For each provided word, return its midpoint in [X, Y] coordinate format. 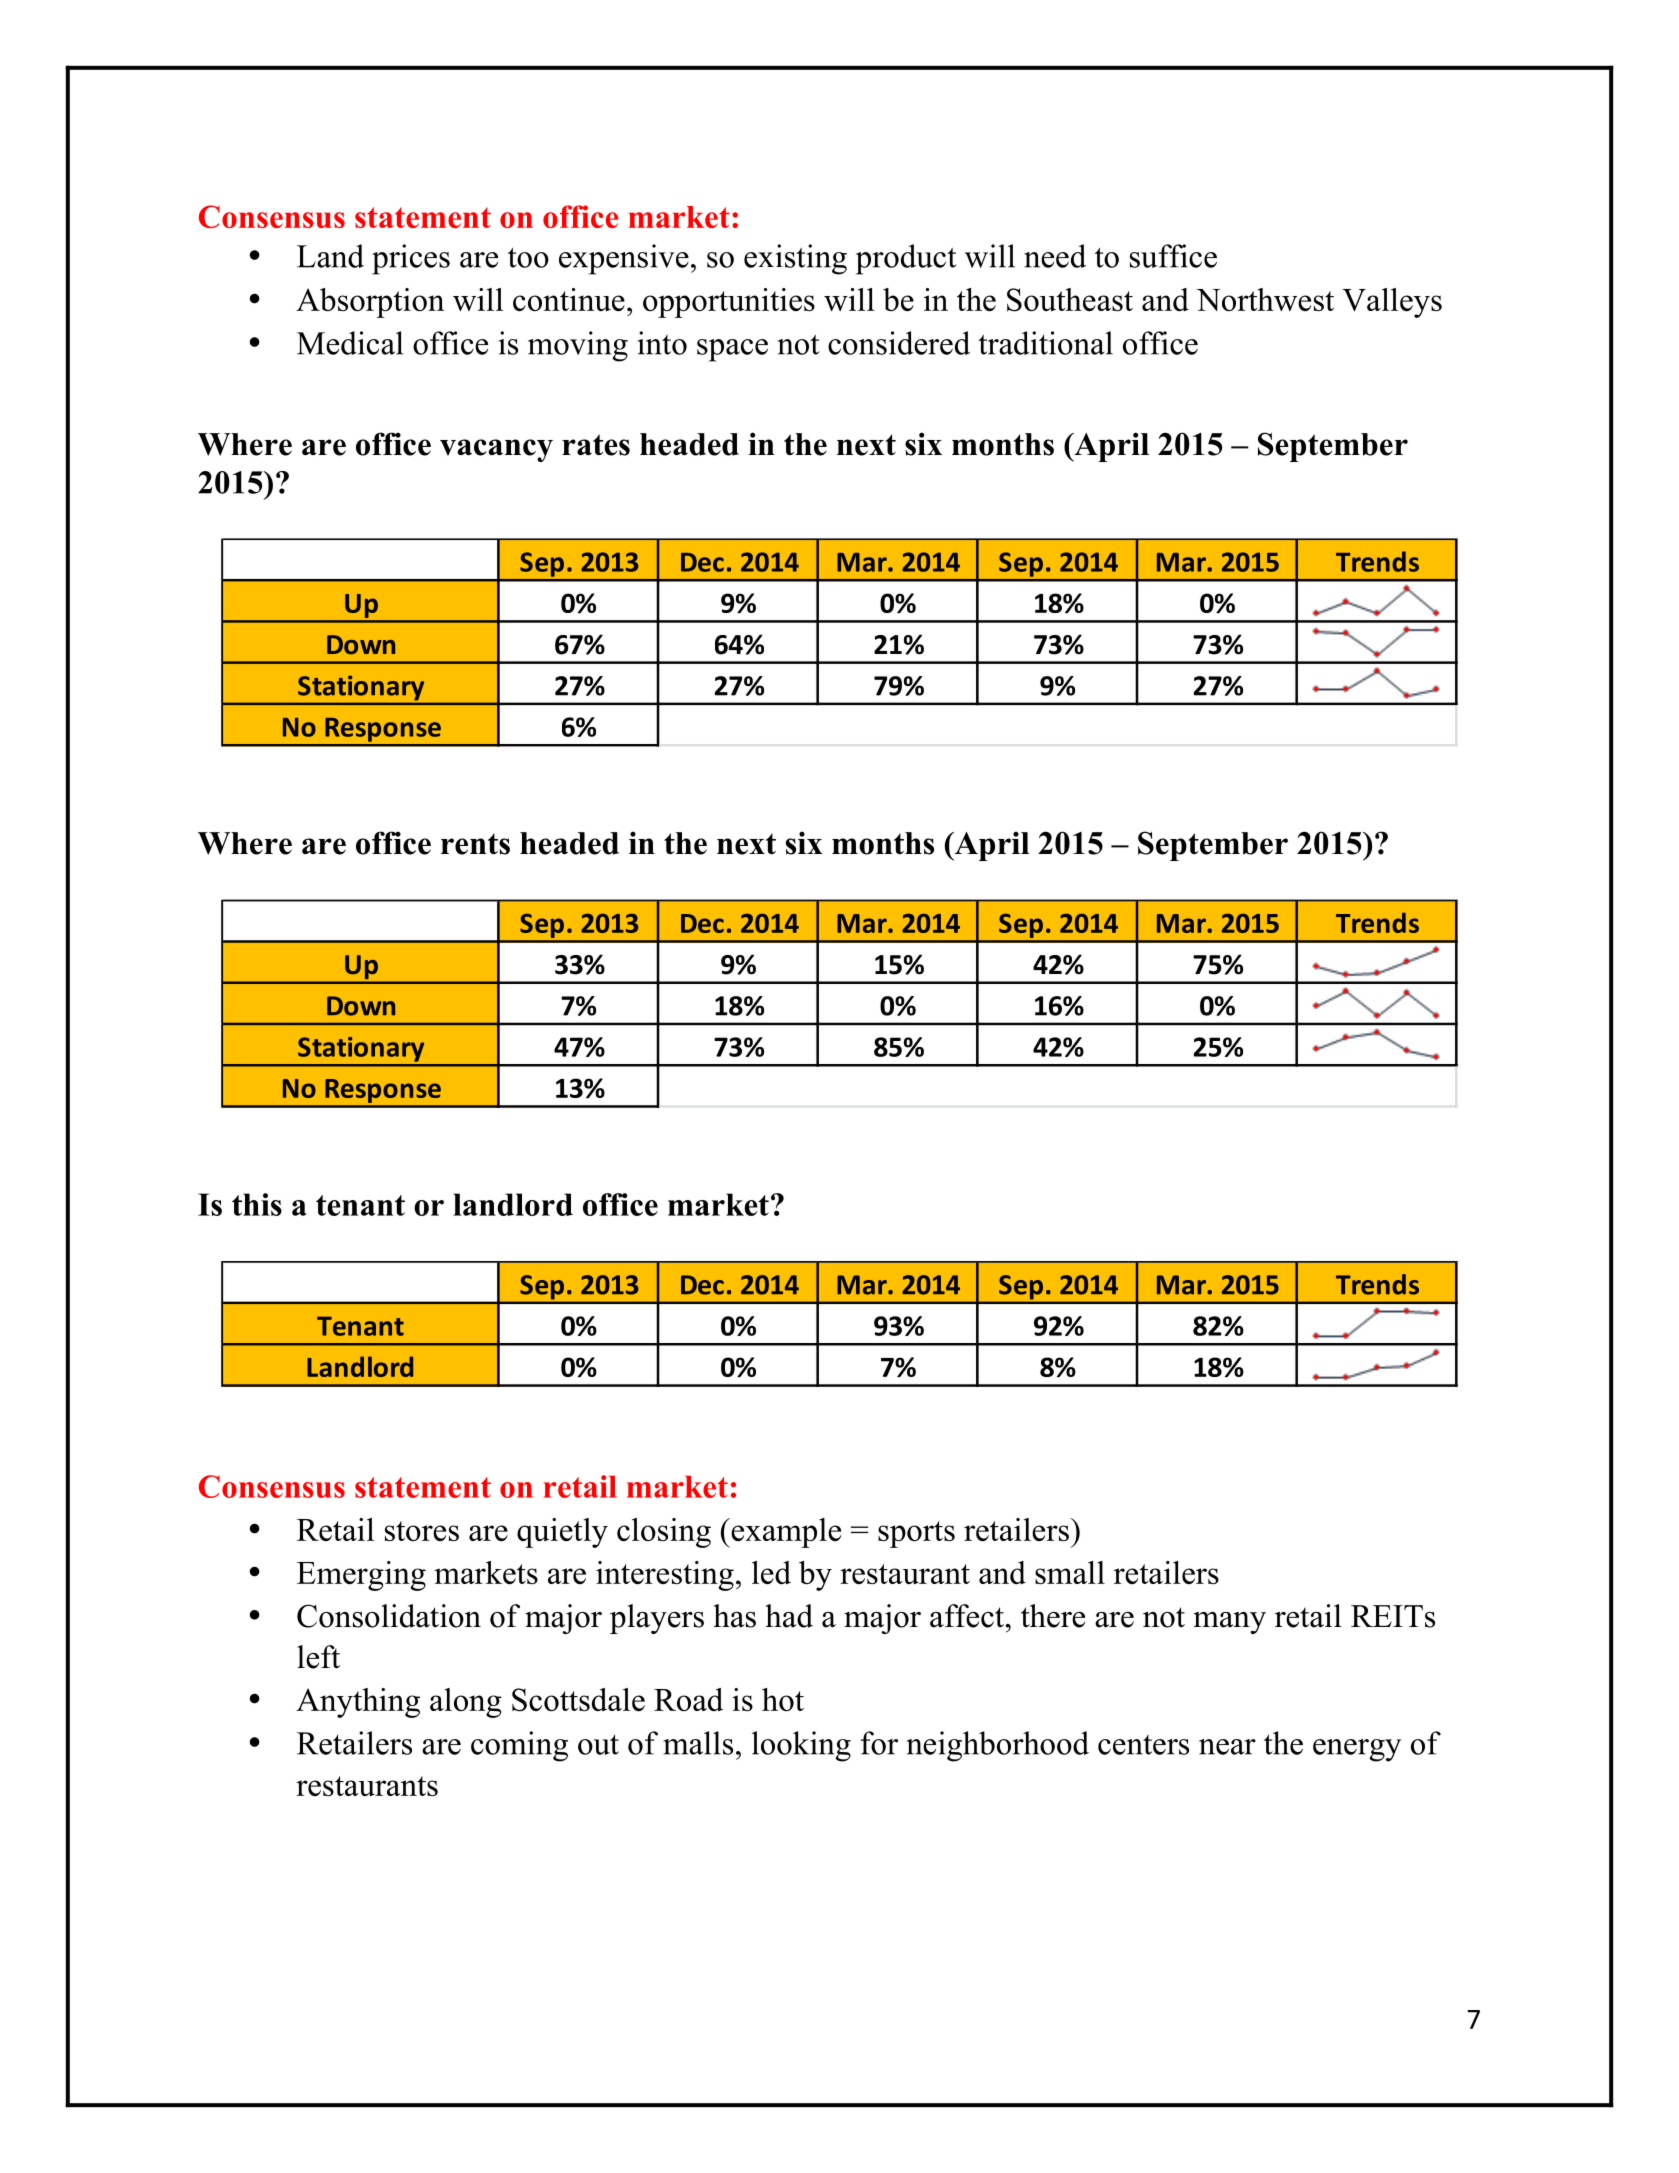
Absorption [370, 303]
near [1227, 1747]
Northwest [1265, 299]
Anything [358, 1703]
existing [795, 259]
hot [783, 1699]
